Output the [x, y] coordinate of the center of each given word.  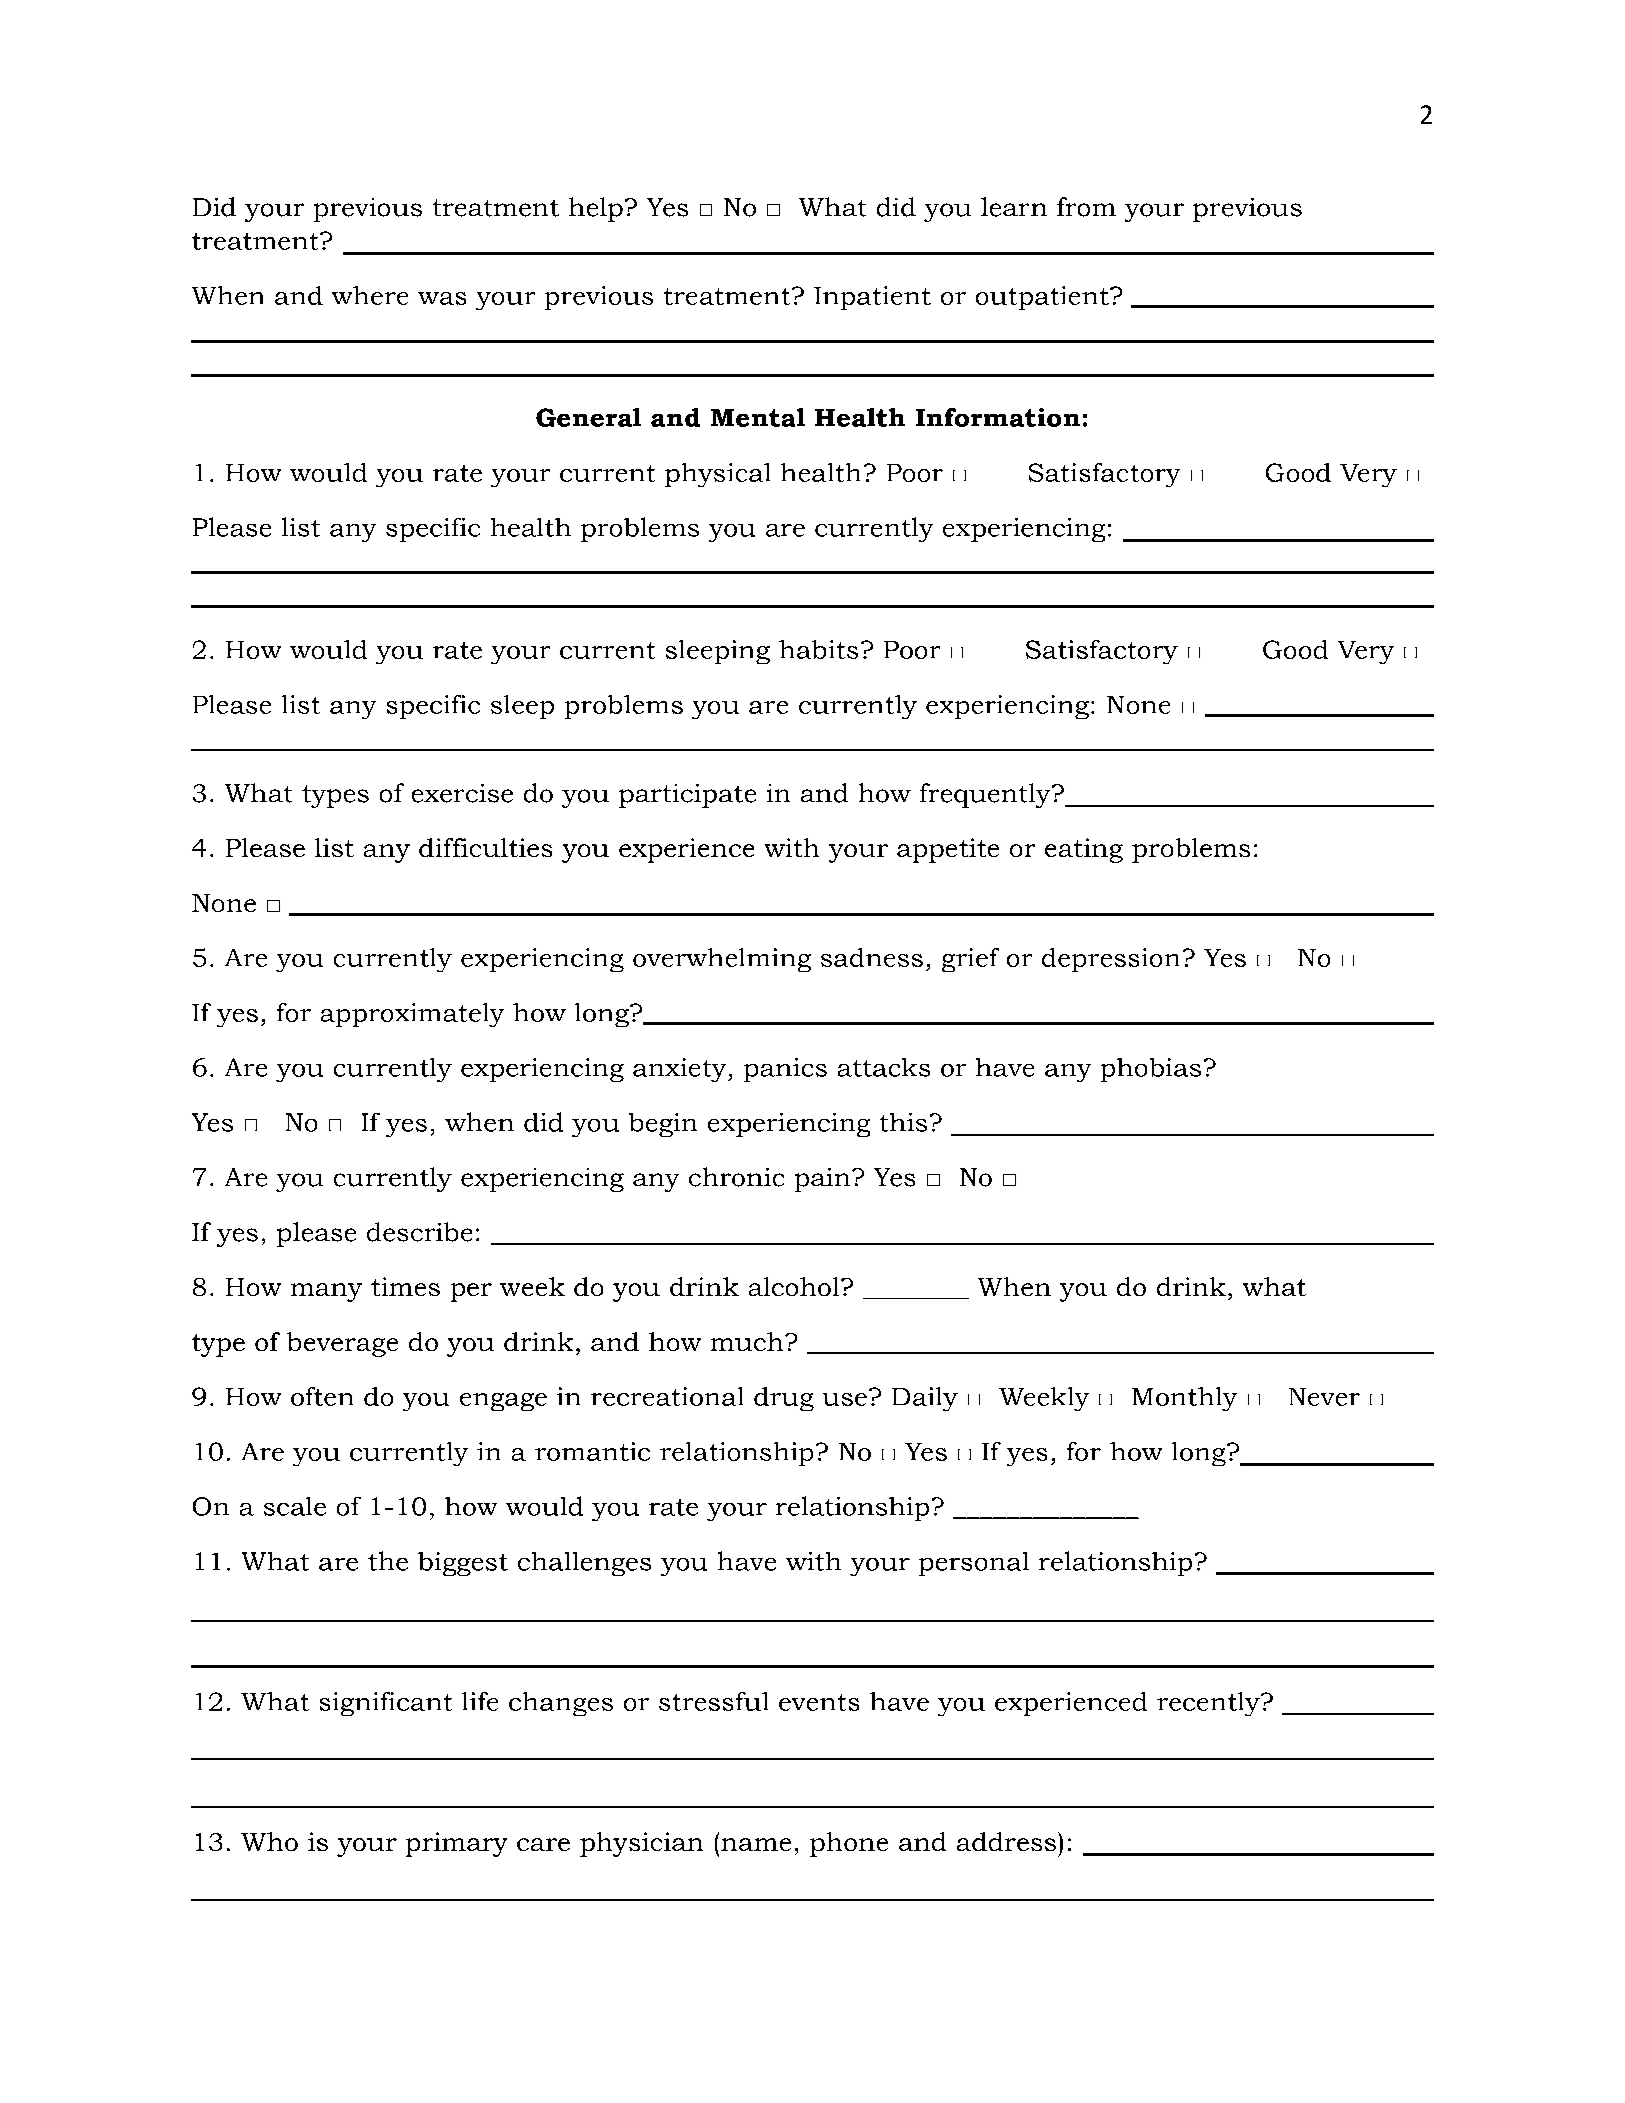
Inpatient [872, 298]
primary [456, 1844]
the [388, 1561]
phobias [1151, 1070]
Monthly [1184, 1399]
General [588, 417]
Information [998, 417]
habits [818, 649]
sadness [872, 957]
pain [824, 1180]
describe [419, 1232]
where [370, 295]
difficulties [485, 847]
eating [1084, 850]
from [1086, 207]
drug [784, 1399]
